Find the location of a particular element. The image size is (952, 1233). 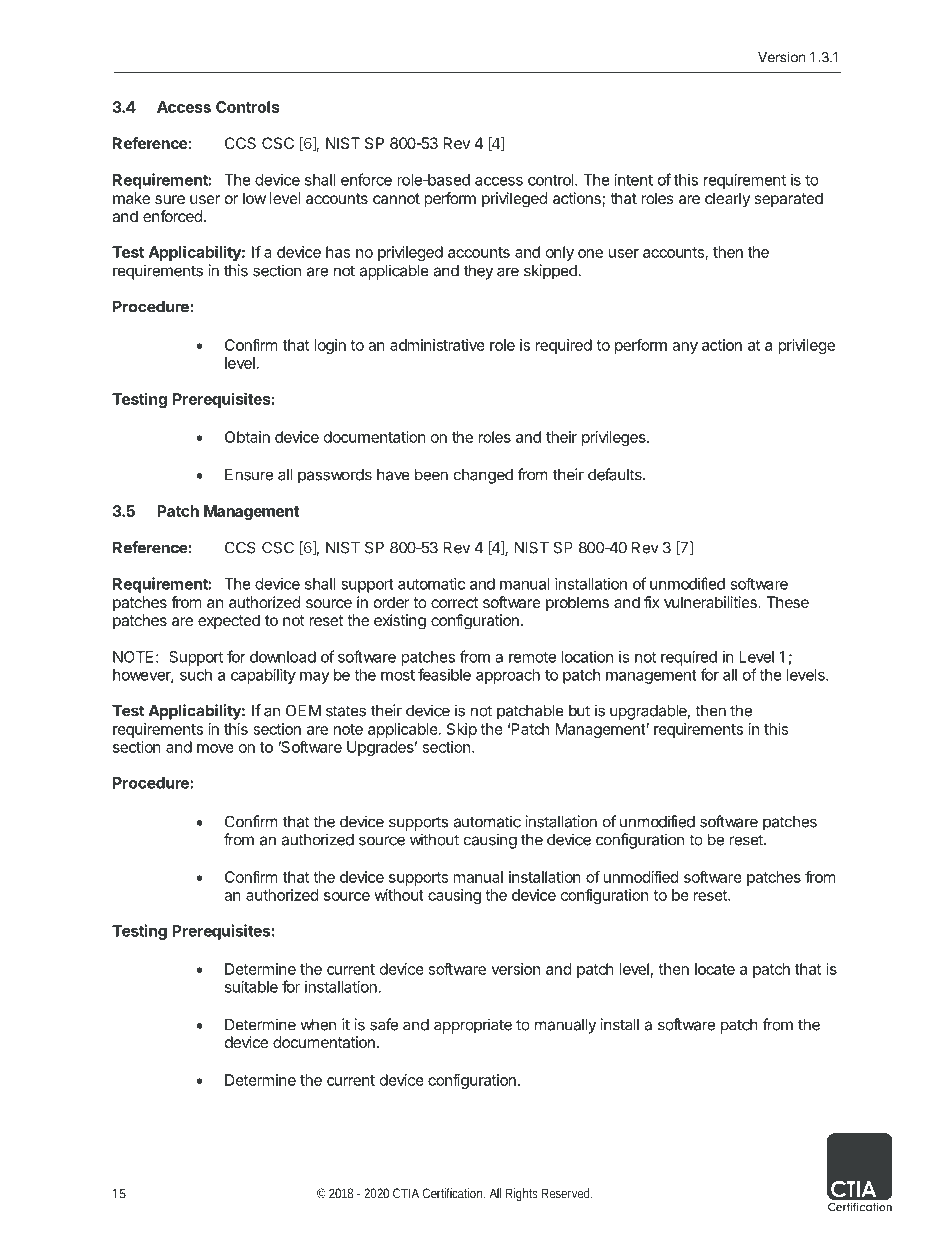

Certification is located at coordinates (454, 1193).
